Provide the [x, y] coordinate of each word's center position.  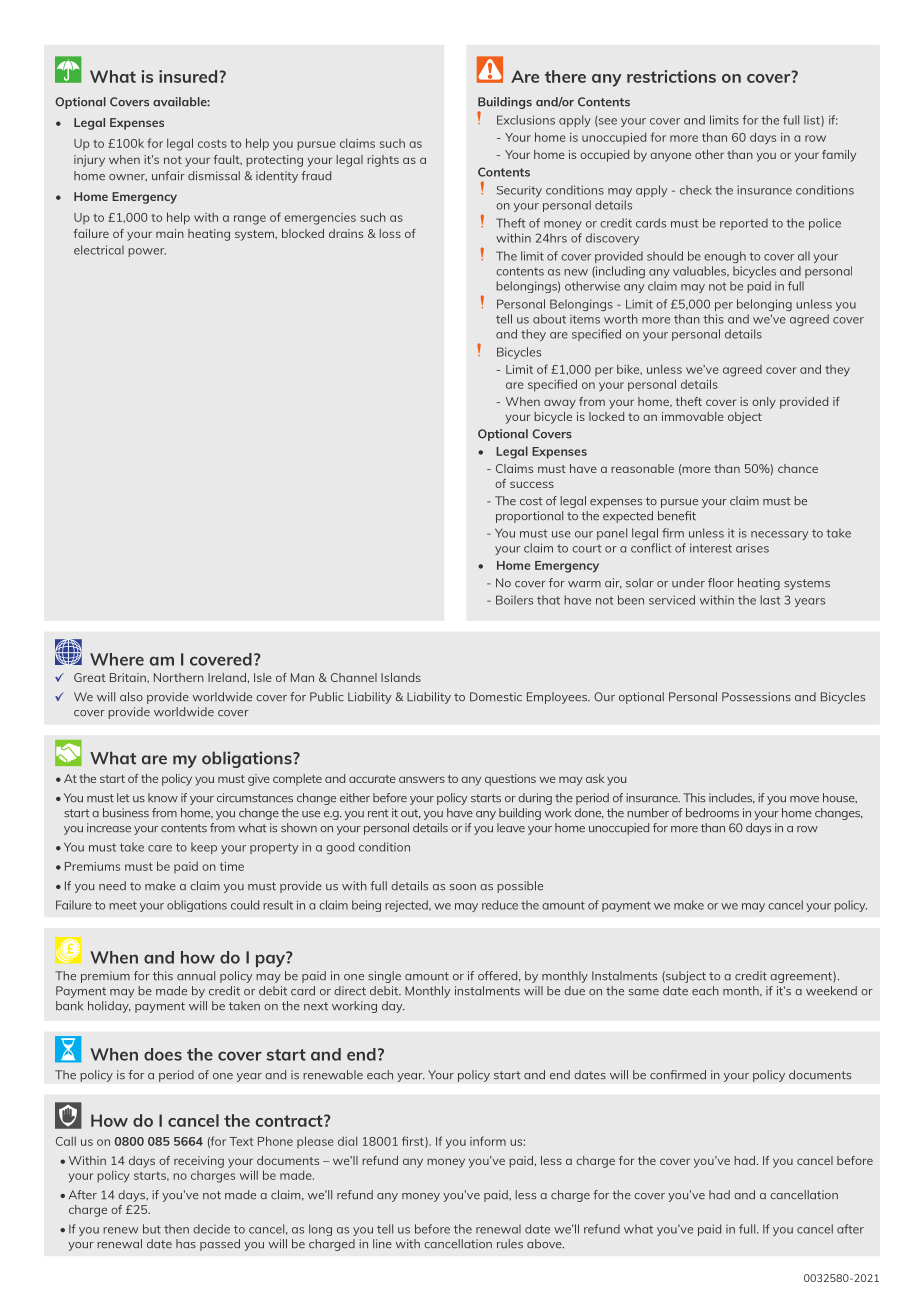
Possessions [756, 697]
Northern [179, 677]
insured [188, 76]
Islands [401, 677]
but [152, 1229]
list [813, 121]
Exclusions [526, 120]
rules [510, 1244]
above [545, 1244]
